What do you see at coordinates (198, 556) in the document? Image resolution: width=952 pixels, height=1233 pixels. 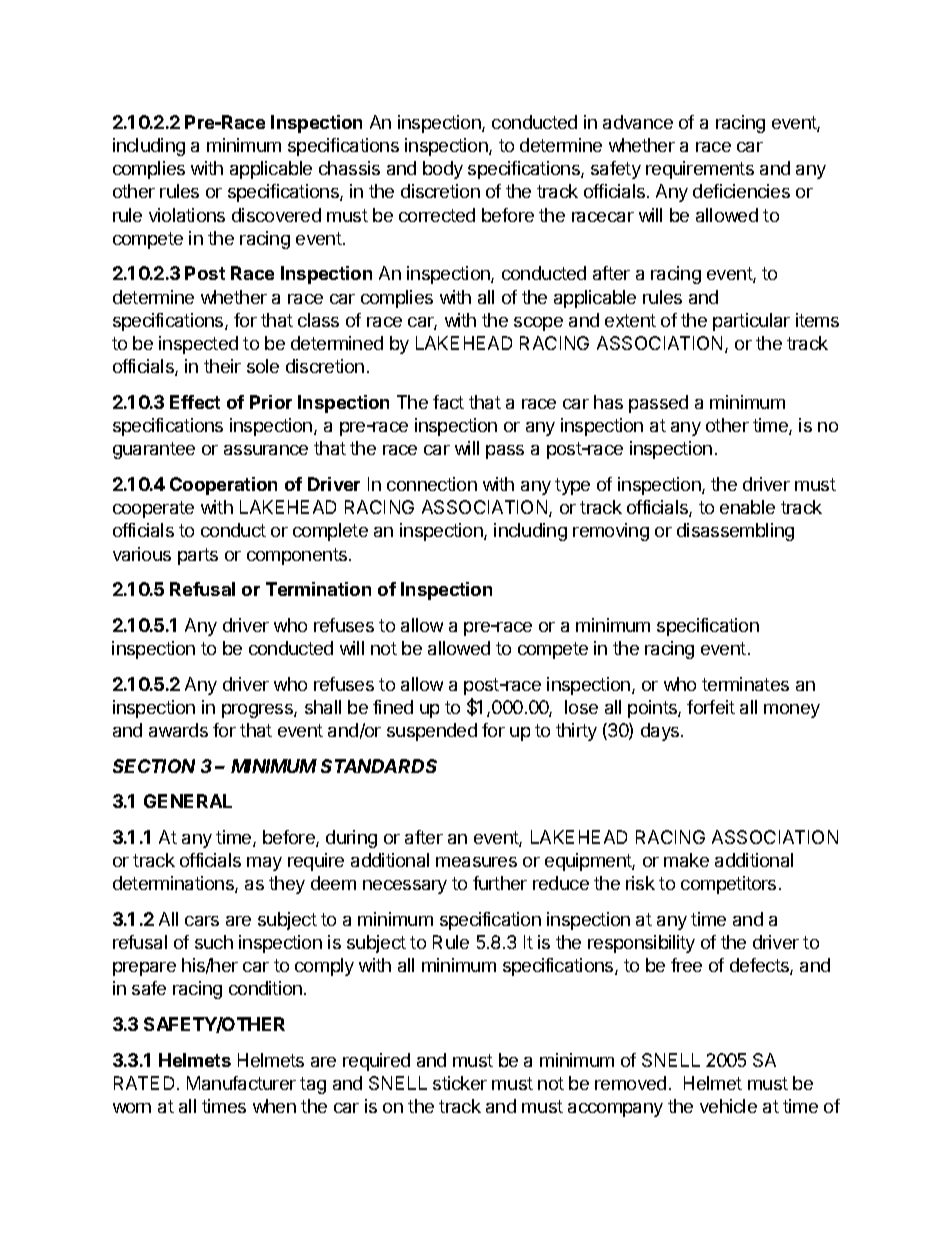 I see `parts` at bounding box center [198, 556].
